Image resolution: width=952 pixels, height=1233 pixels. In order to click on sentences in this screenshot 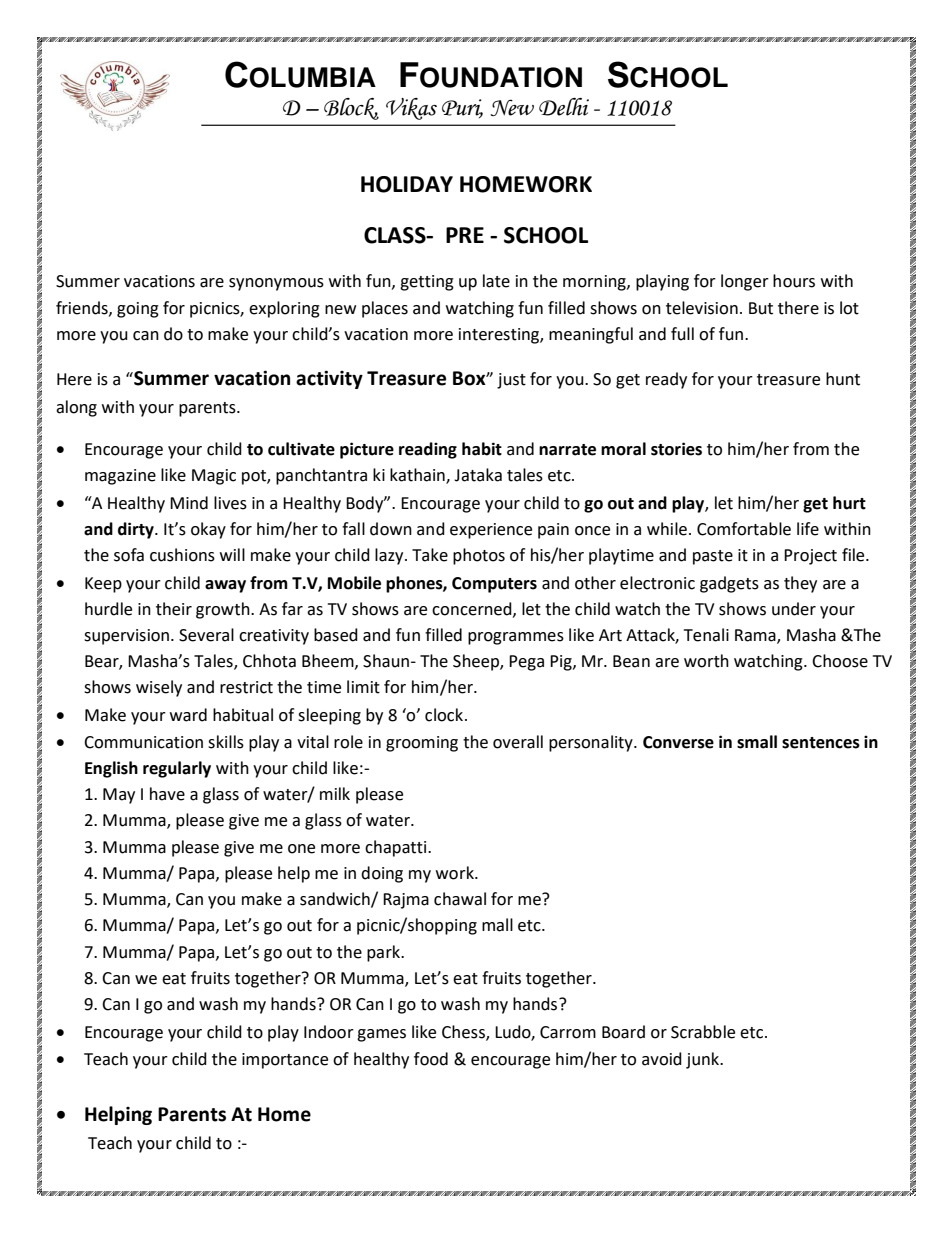, I will do `click(821, 743)`.
